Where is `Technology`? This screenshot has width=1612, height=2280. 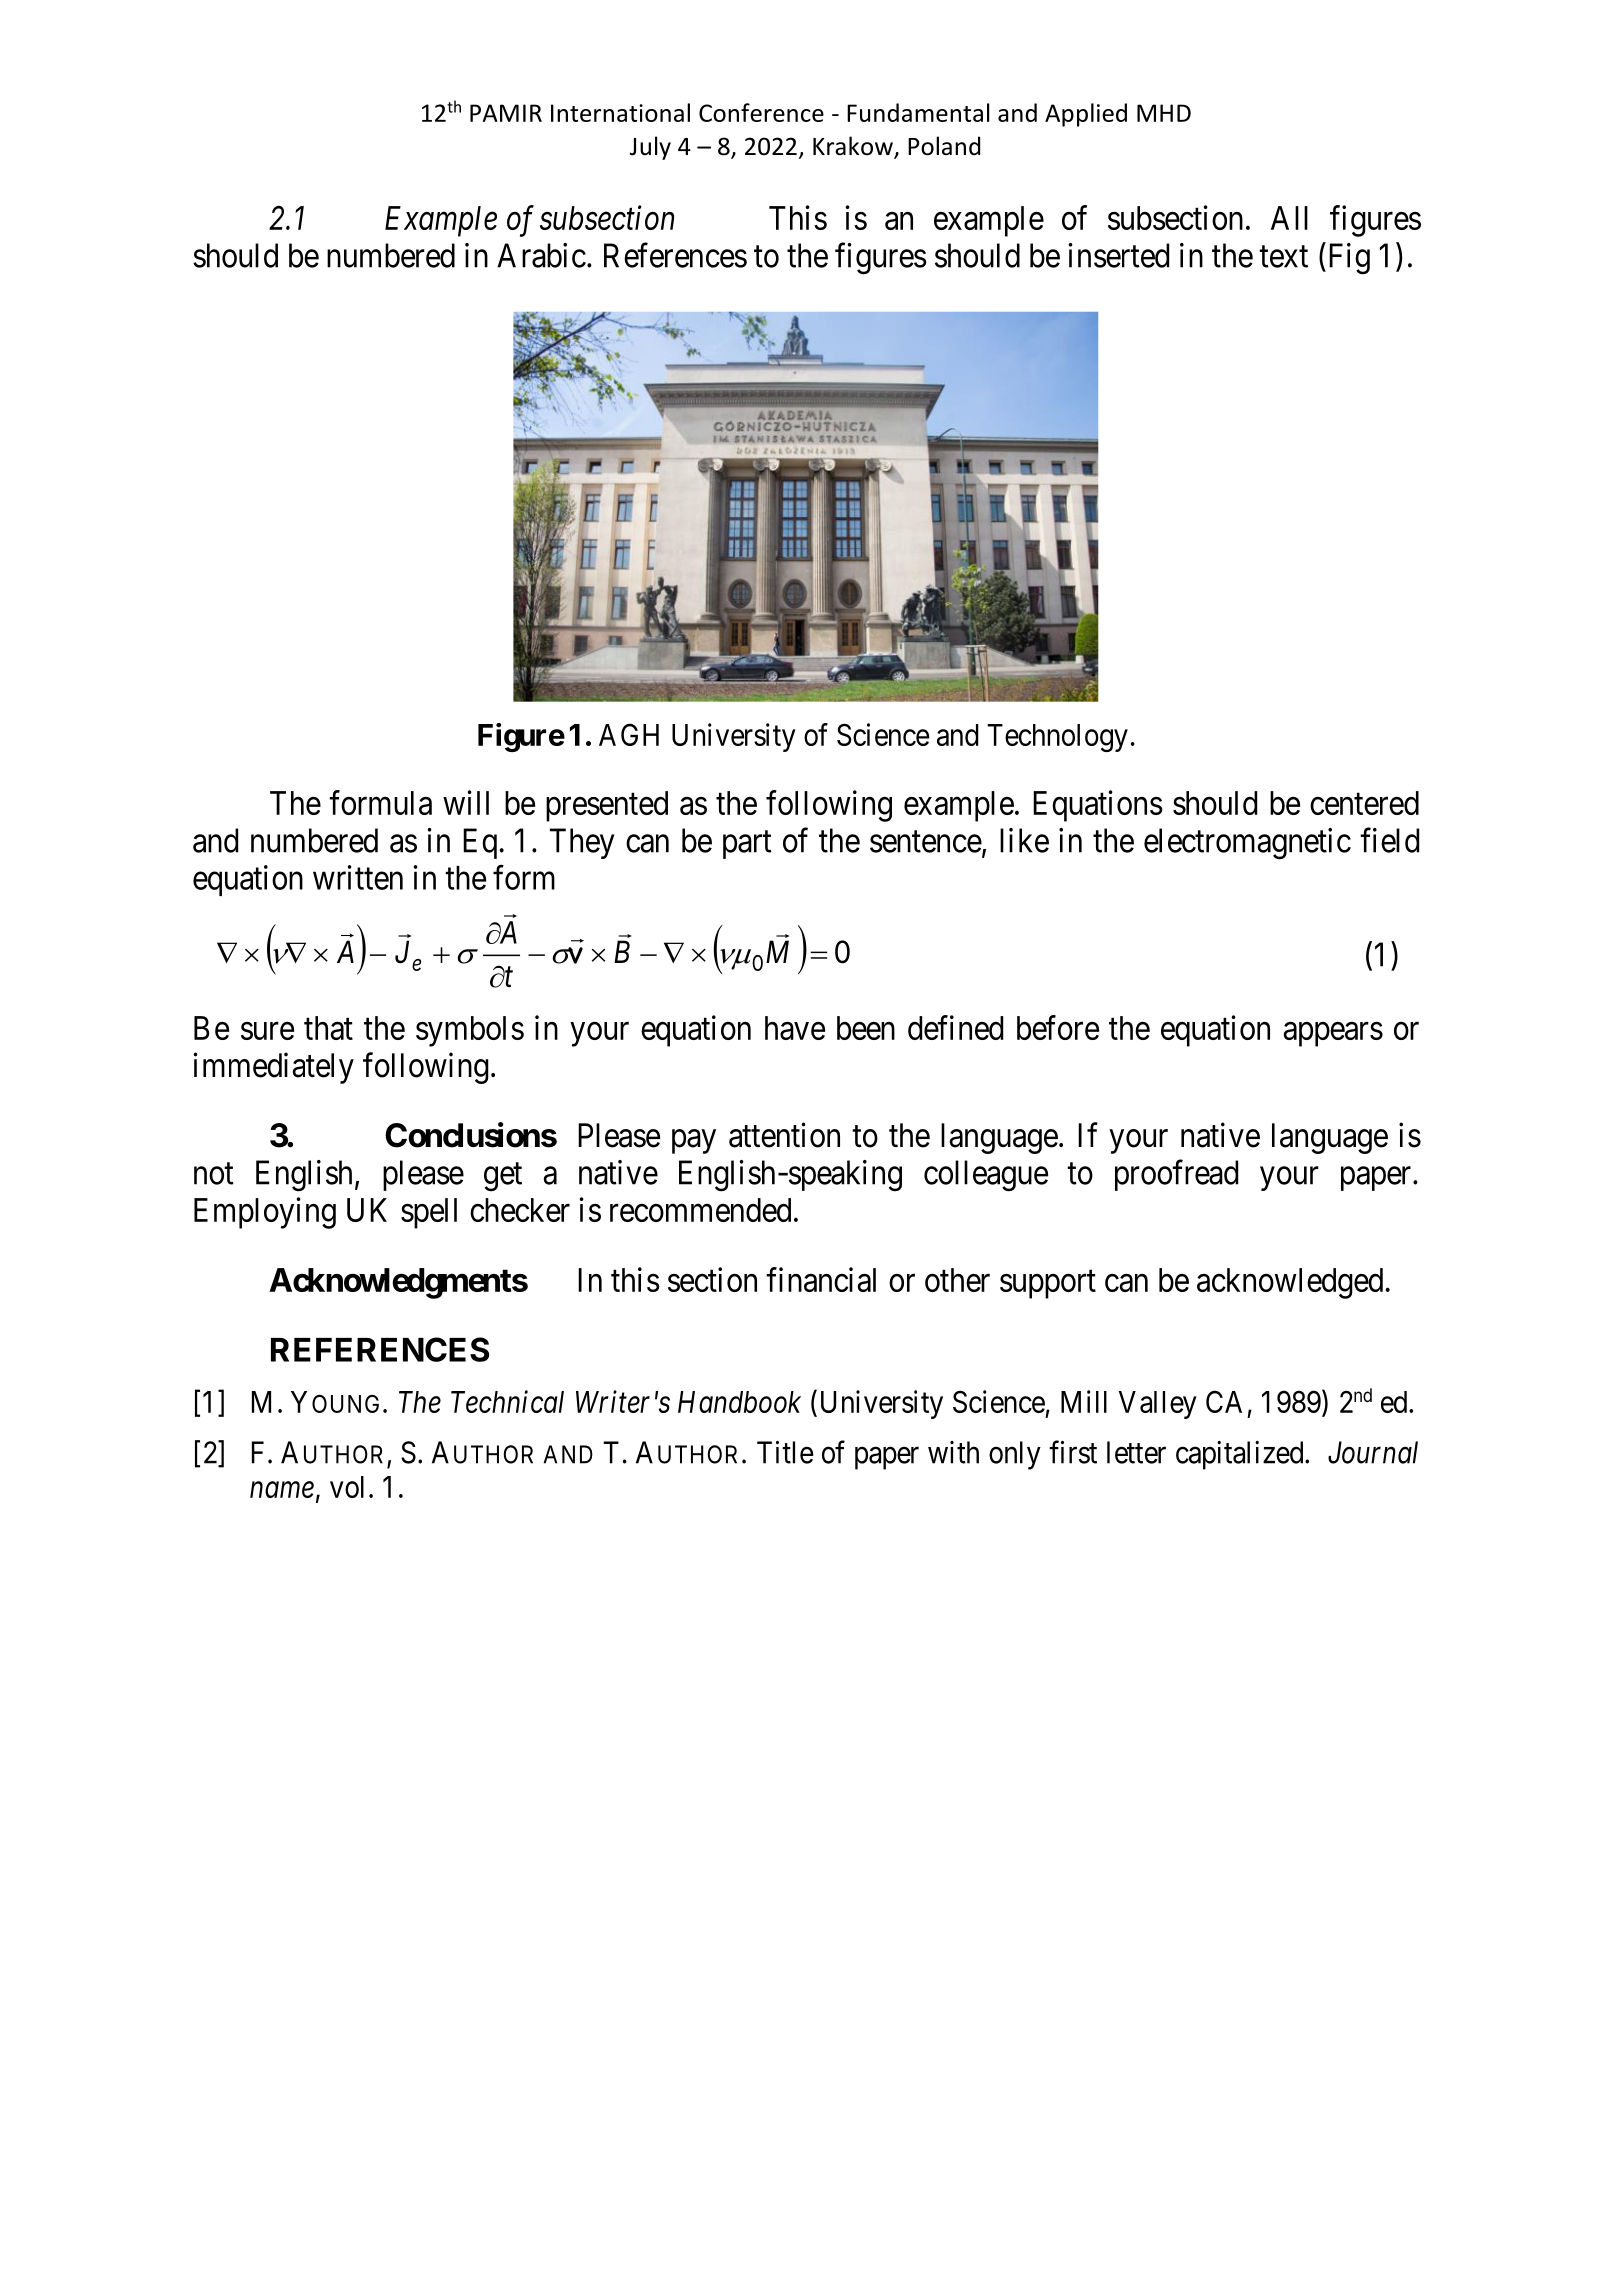
Technology is located at coordinates (1057, 738).
